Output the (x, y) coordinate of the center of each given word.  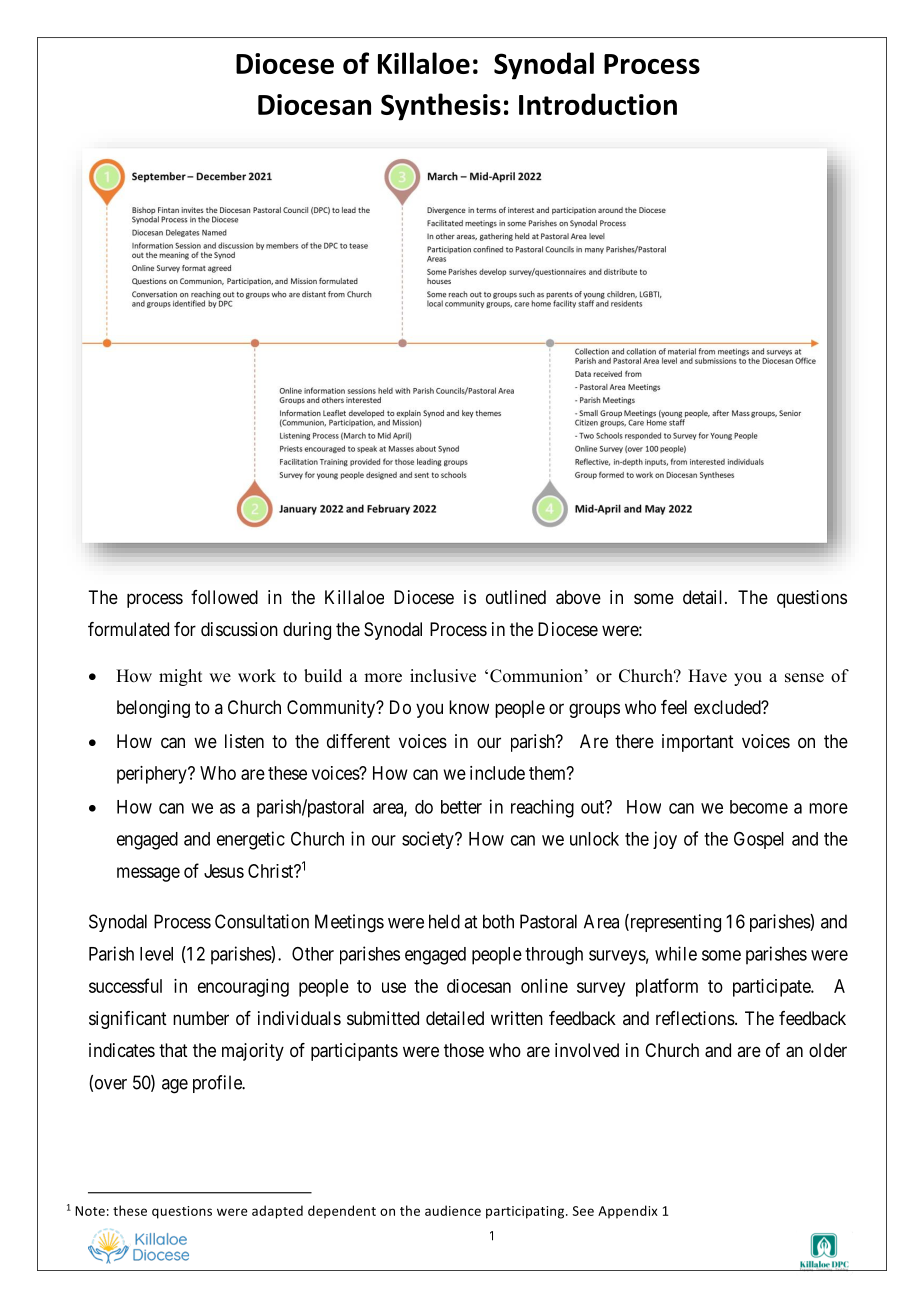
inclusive (443, 676)
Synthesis (441, 107)
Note (90, 1211)
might (180, 677)
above (578, 597)
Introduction (598, 104)
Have (707, 676)
